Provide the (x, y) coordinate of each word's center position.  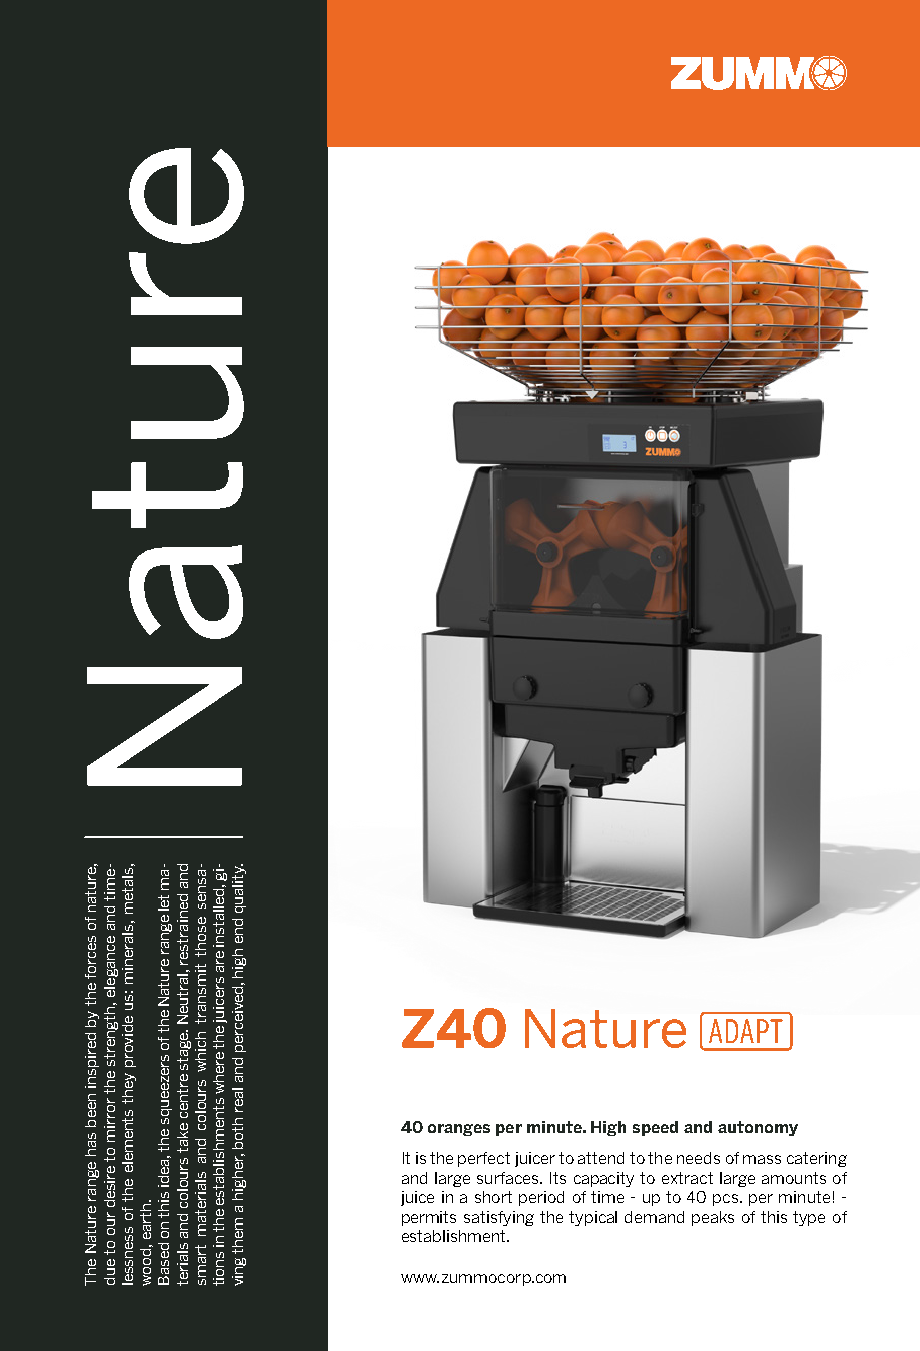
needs (698, 1158)
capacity (604, 1179)
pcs (727, 1200)
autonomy (758, 1128)
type (809, 1218)
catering (817, 1159)
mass (762, 1159)
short (493, 1197)
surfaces (509, 1178)
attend (601, 1158)
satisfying (499, 1218)
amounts (794, 1178)
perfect (484, 1159)
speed (655, 1128)
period (541, 1198)
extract (687, 1178)
